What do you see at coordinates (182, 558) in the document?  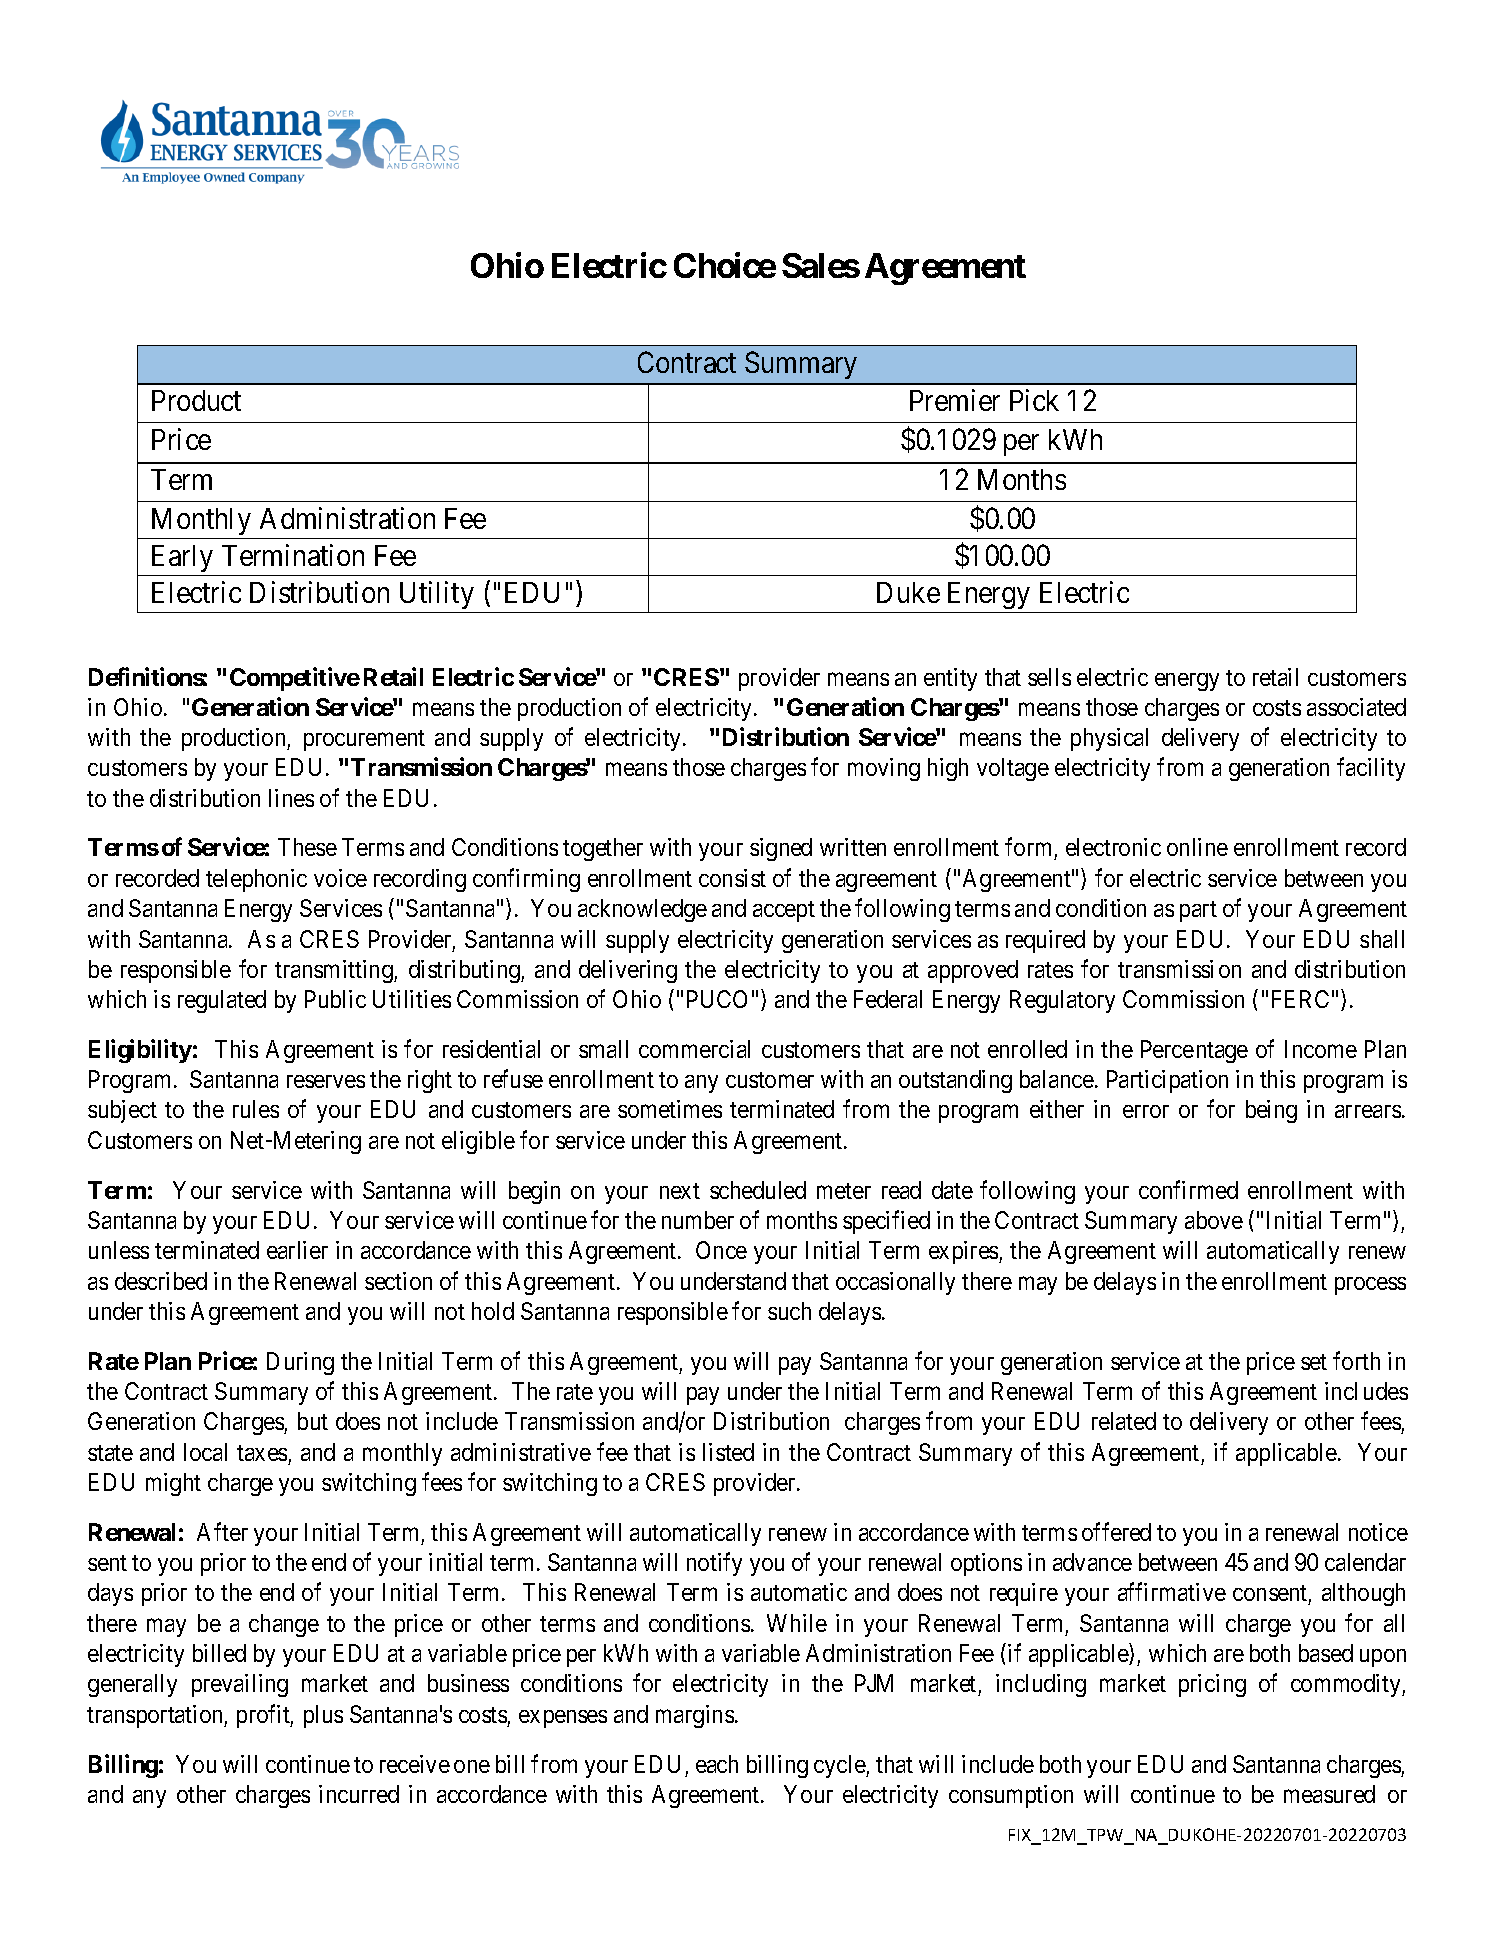 I see `Early` at bounding box center [182, 558].
